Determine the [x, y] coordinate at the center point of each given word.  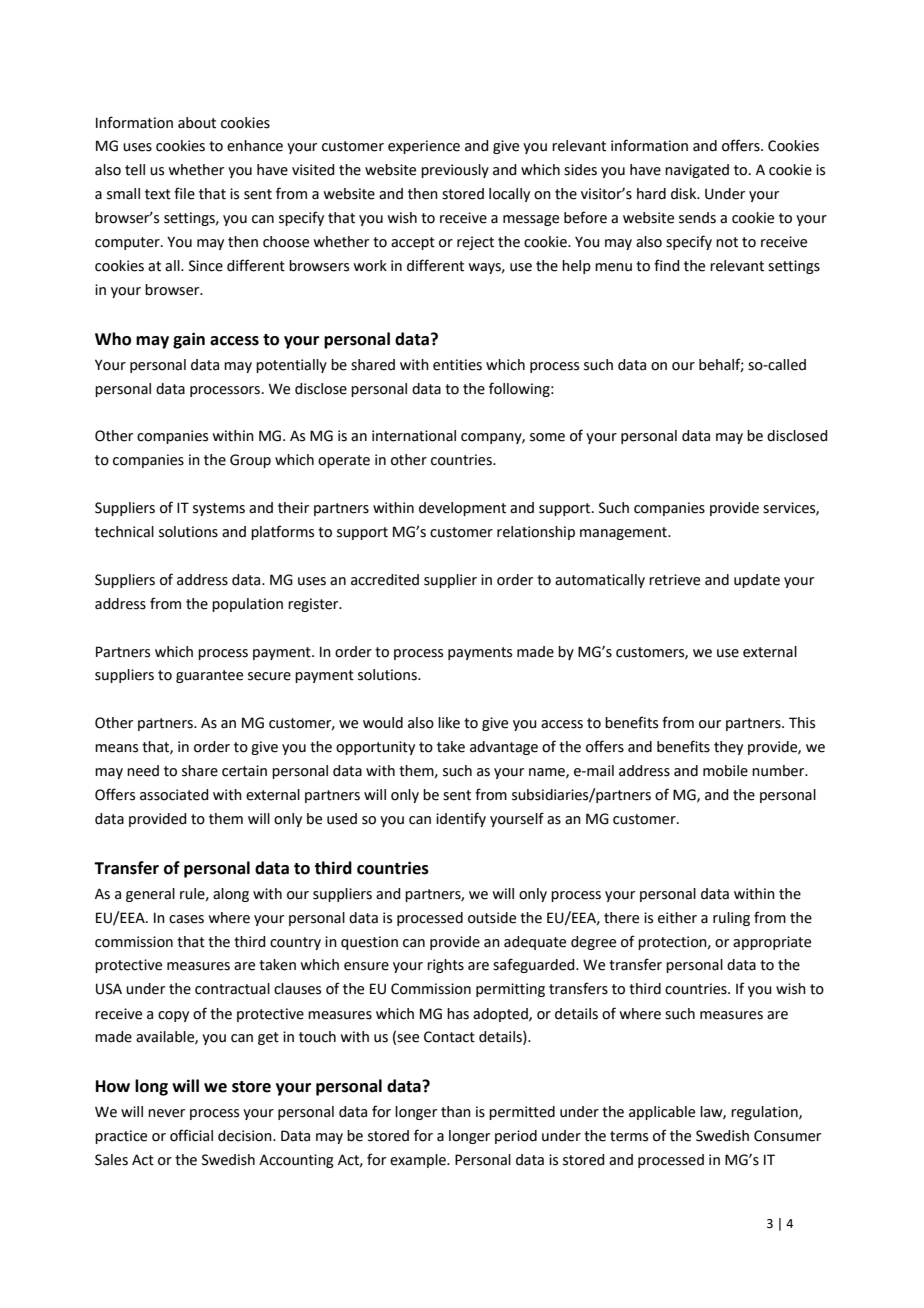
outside [492, 918]
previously [455, 171]
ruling [731, 919]
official [191, 1135]
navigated [697, 171]
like [449, 723]
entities [457, 365]
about [197, 123]
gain [189, 340]
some [547, 437]
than [456, 1112]
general [150, 895]
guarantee [209, 676]
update [757, 581]
